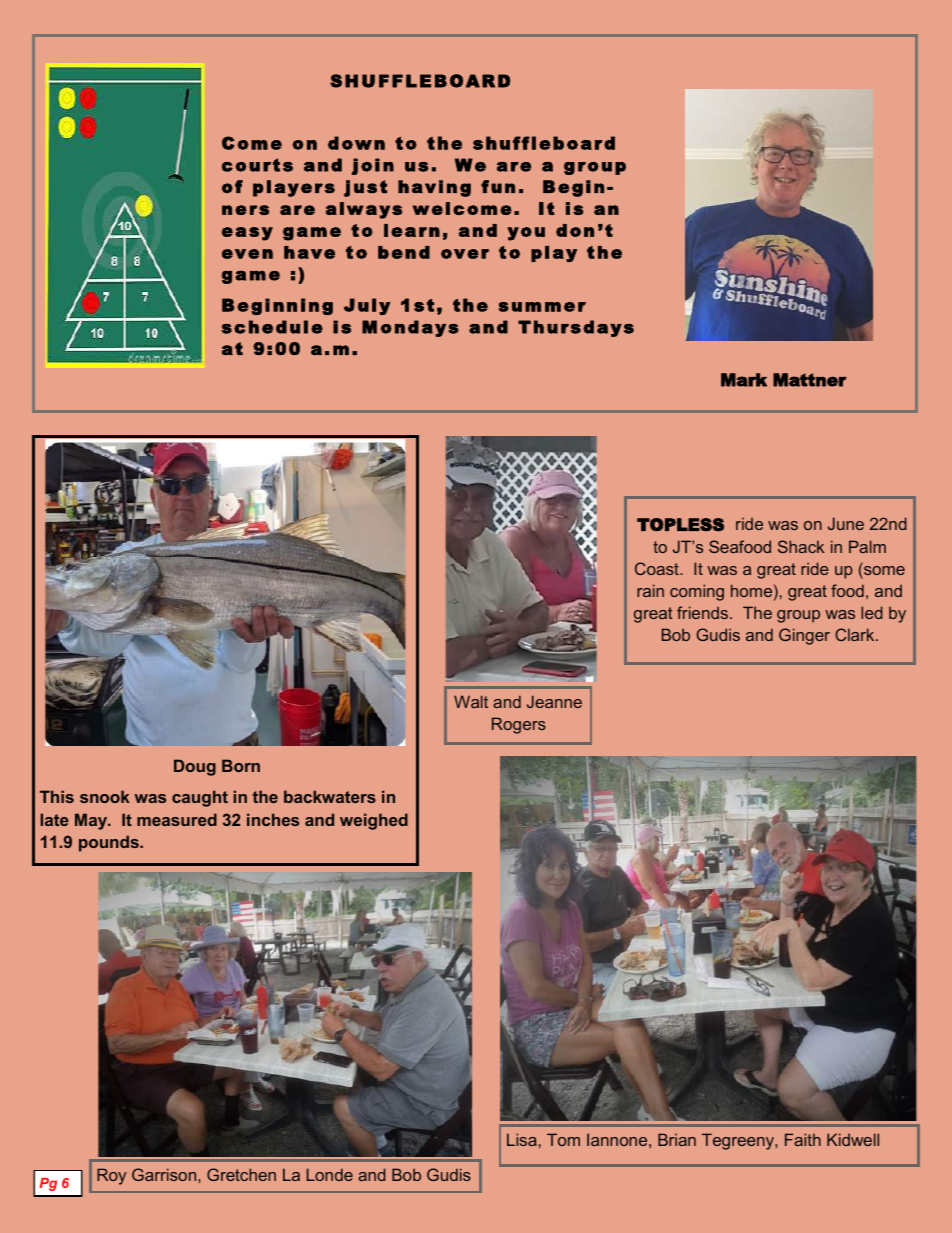  Describe the element at coordinates (744, 380) in the screenshot. I see `Mark` at that location.
